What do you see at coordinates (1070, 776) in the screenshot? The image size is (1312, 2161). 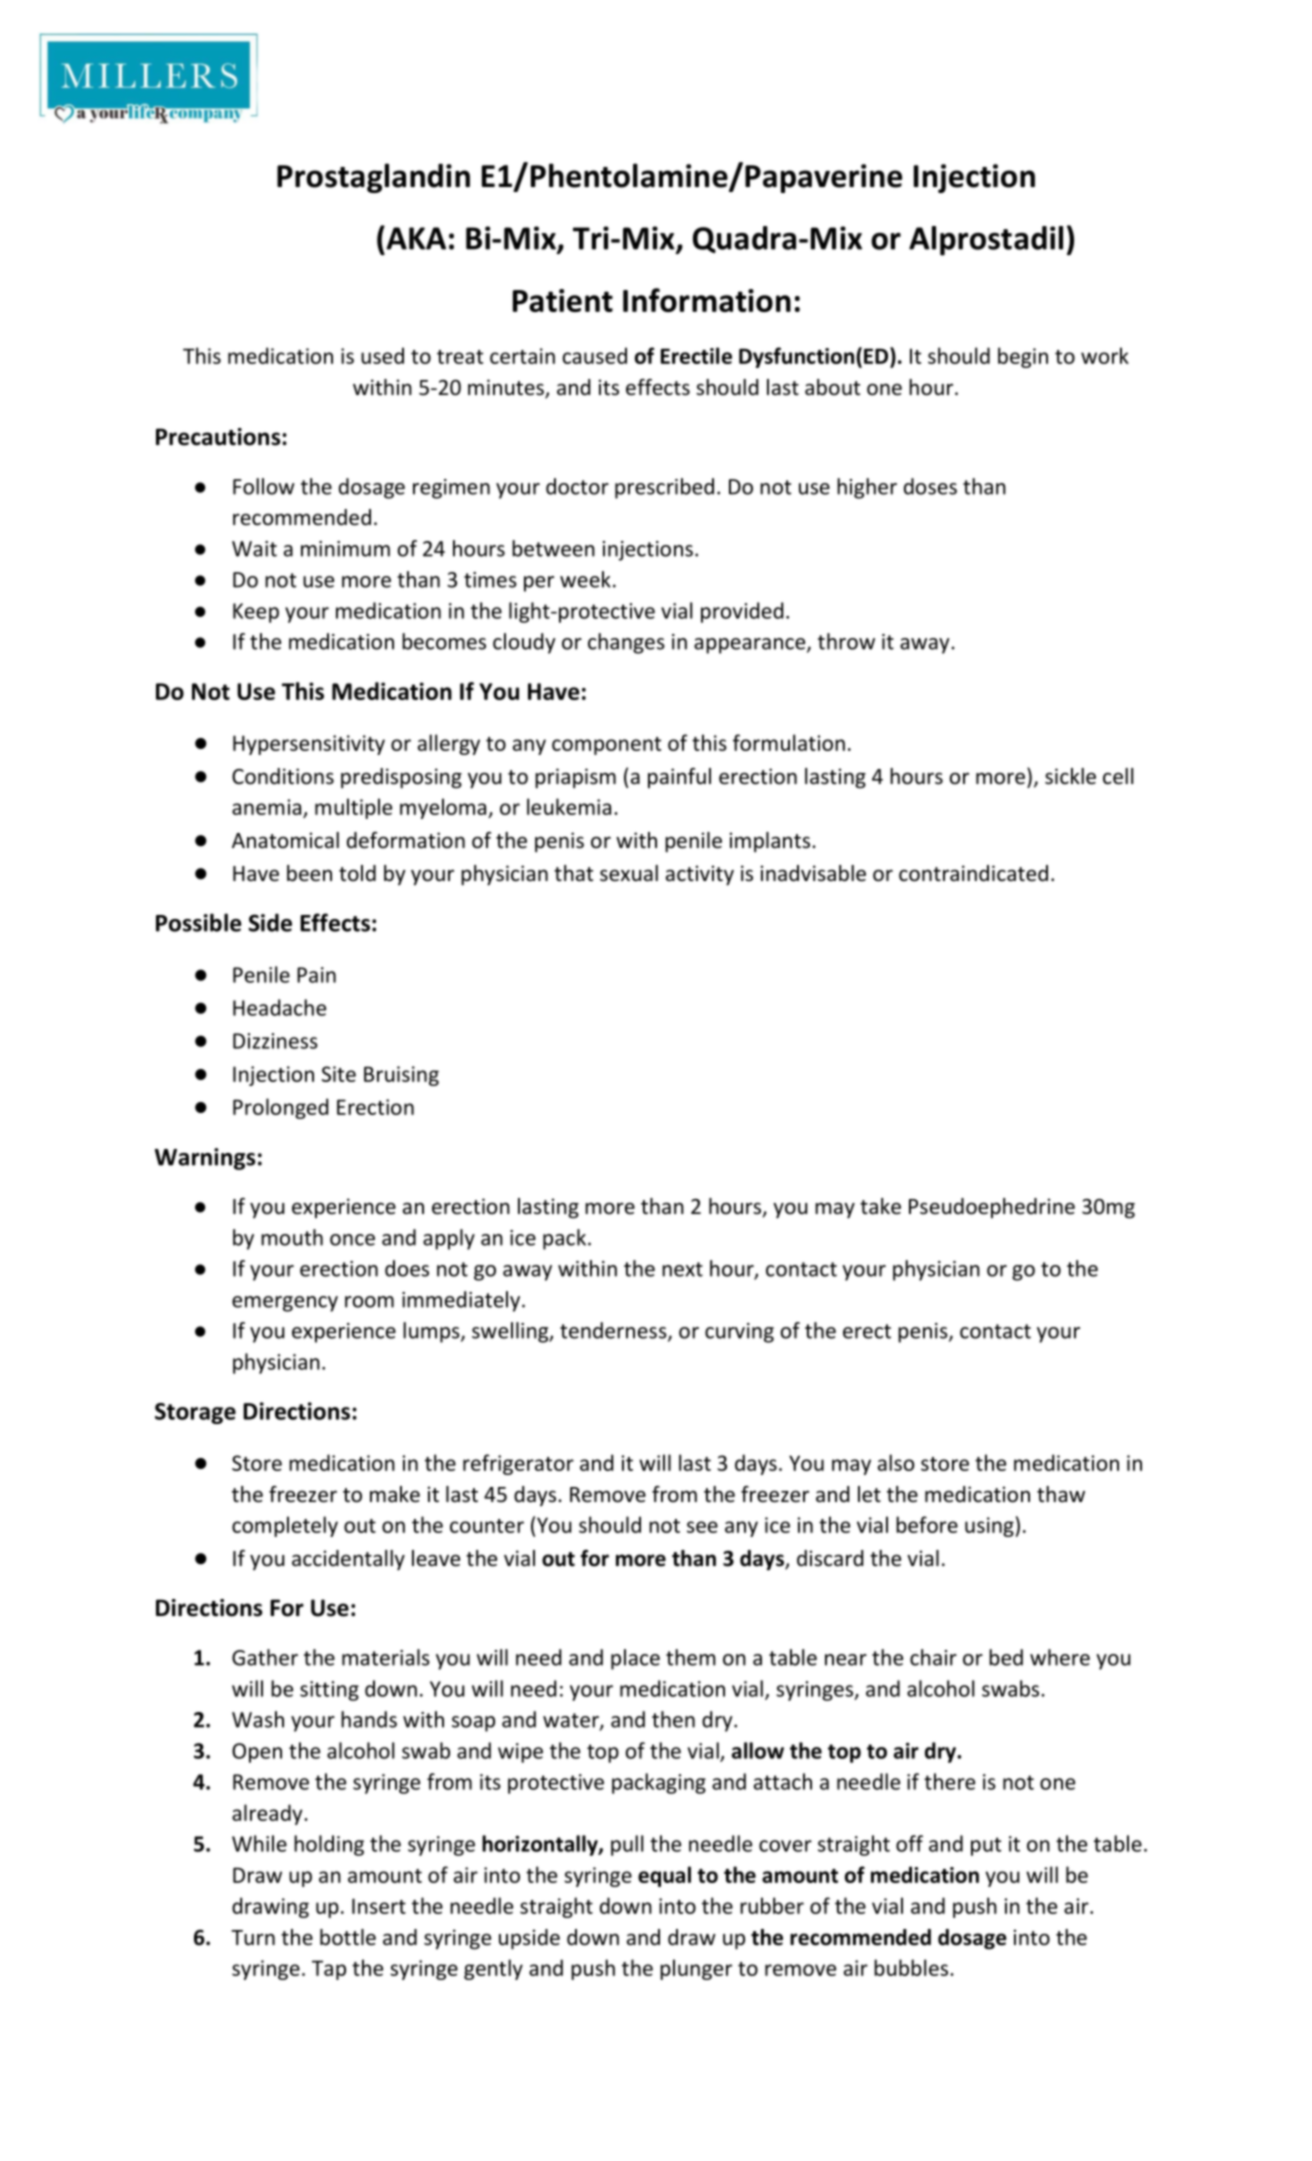 I see `sickle` at bounding box center [1070, 776].
